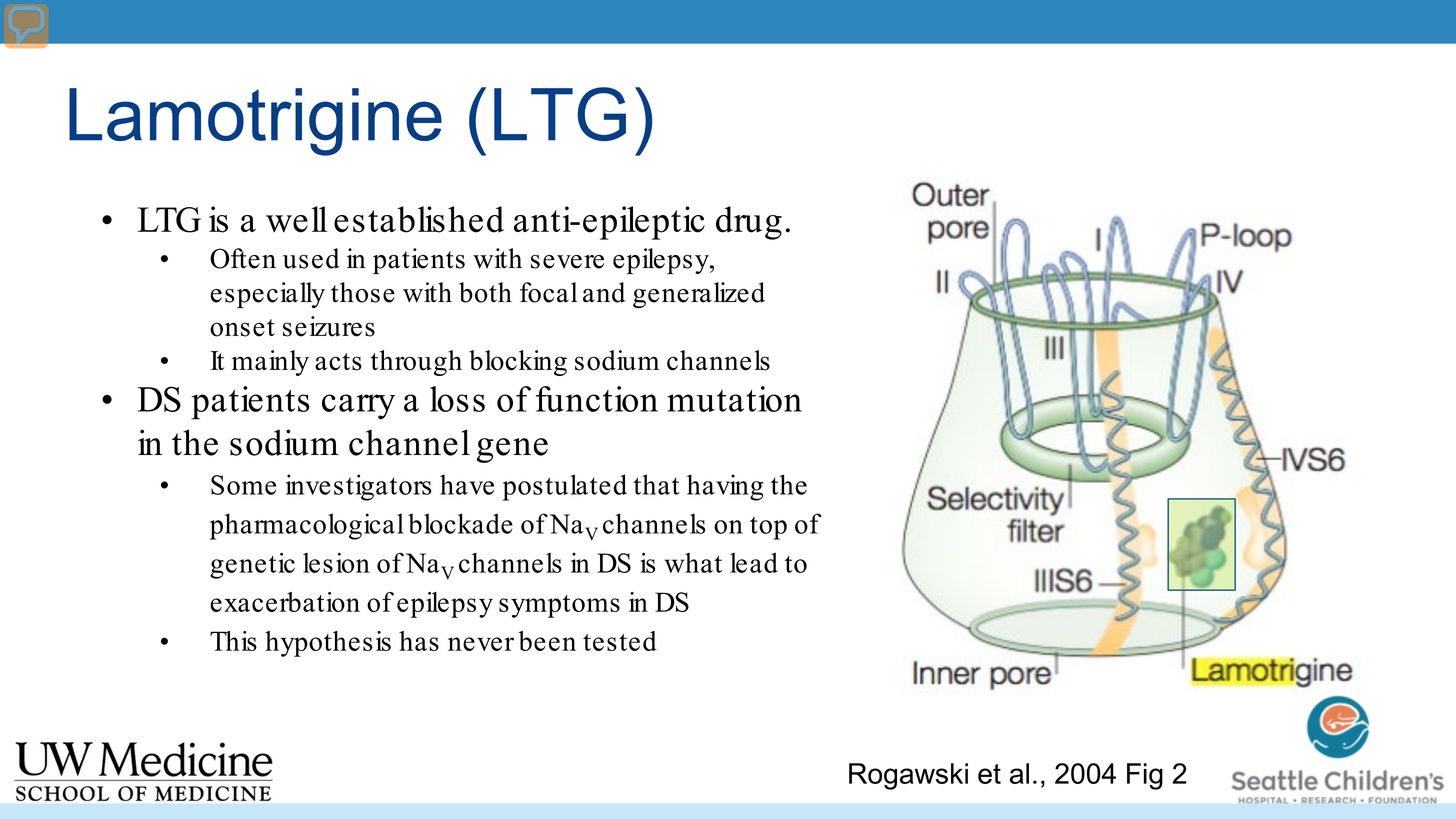 The width and height of the document is (1456, 819). What do you see at coordinates (336, 563) in the document?
I see `lesion` at bounding box center [336, 563].
